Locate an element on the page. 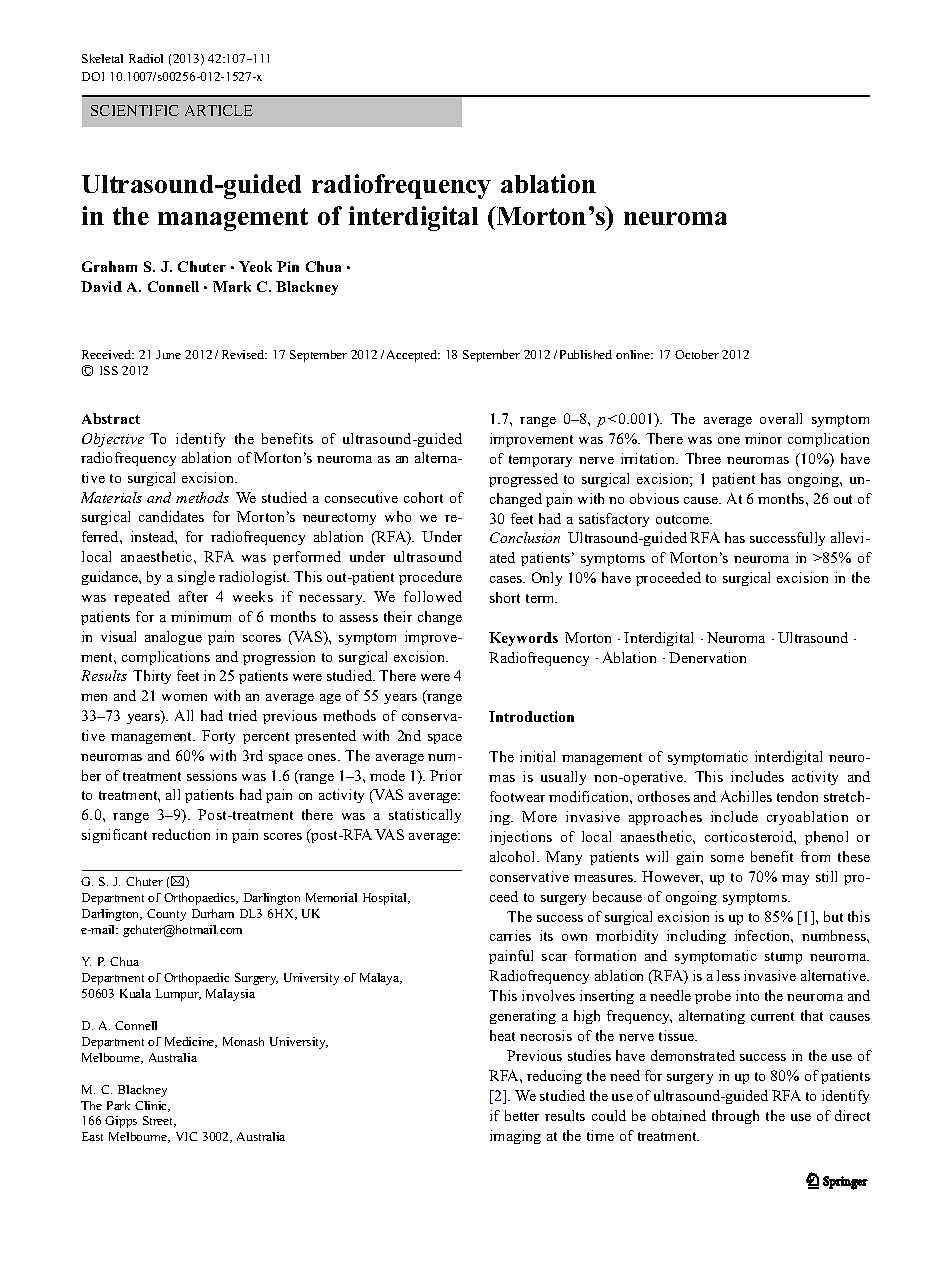 This image has height=1265, width=952. better is located at coordinates (522, 1115).
